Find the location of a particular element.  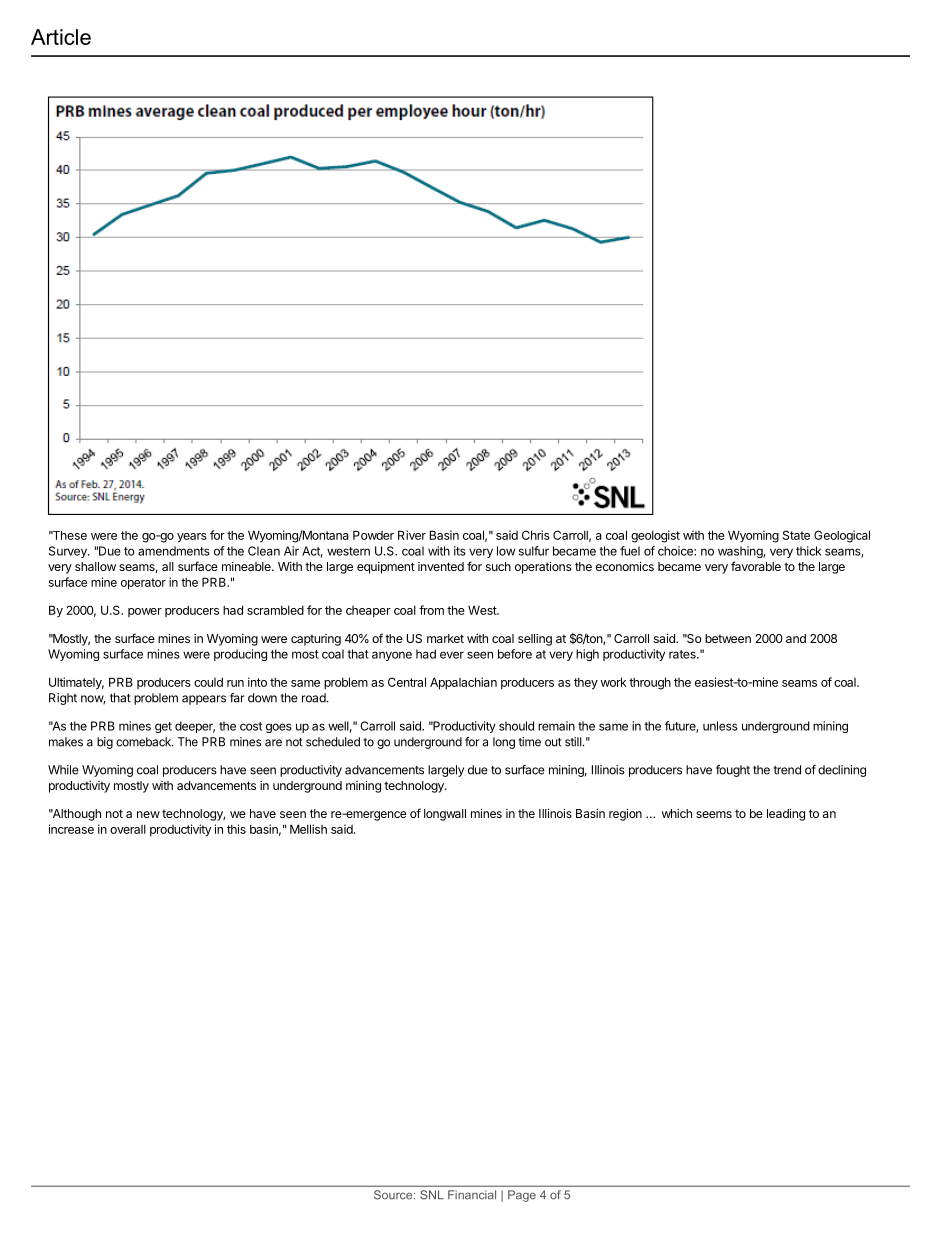

Page is located at coordinates (522, 1196).
